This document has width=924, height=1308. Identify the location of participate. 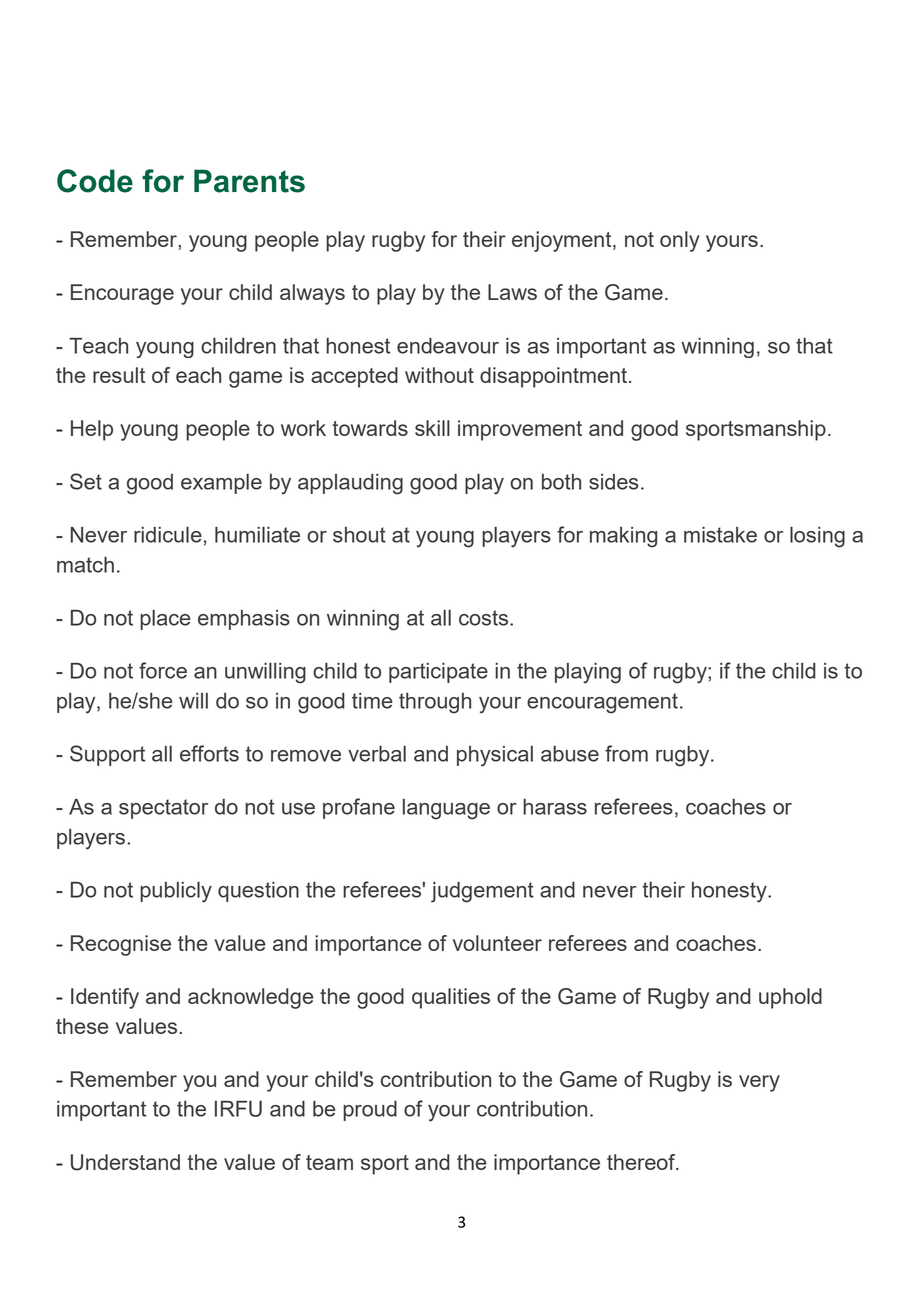
(438, 673).
